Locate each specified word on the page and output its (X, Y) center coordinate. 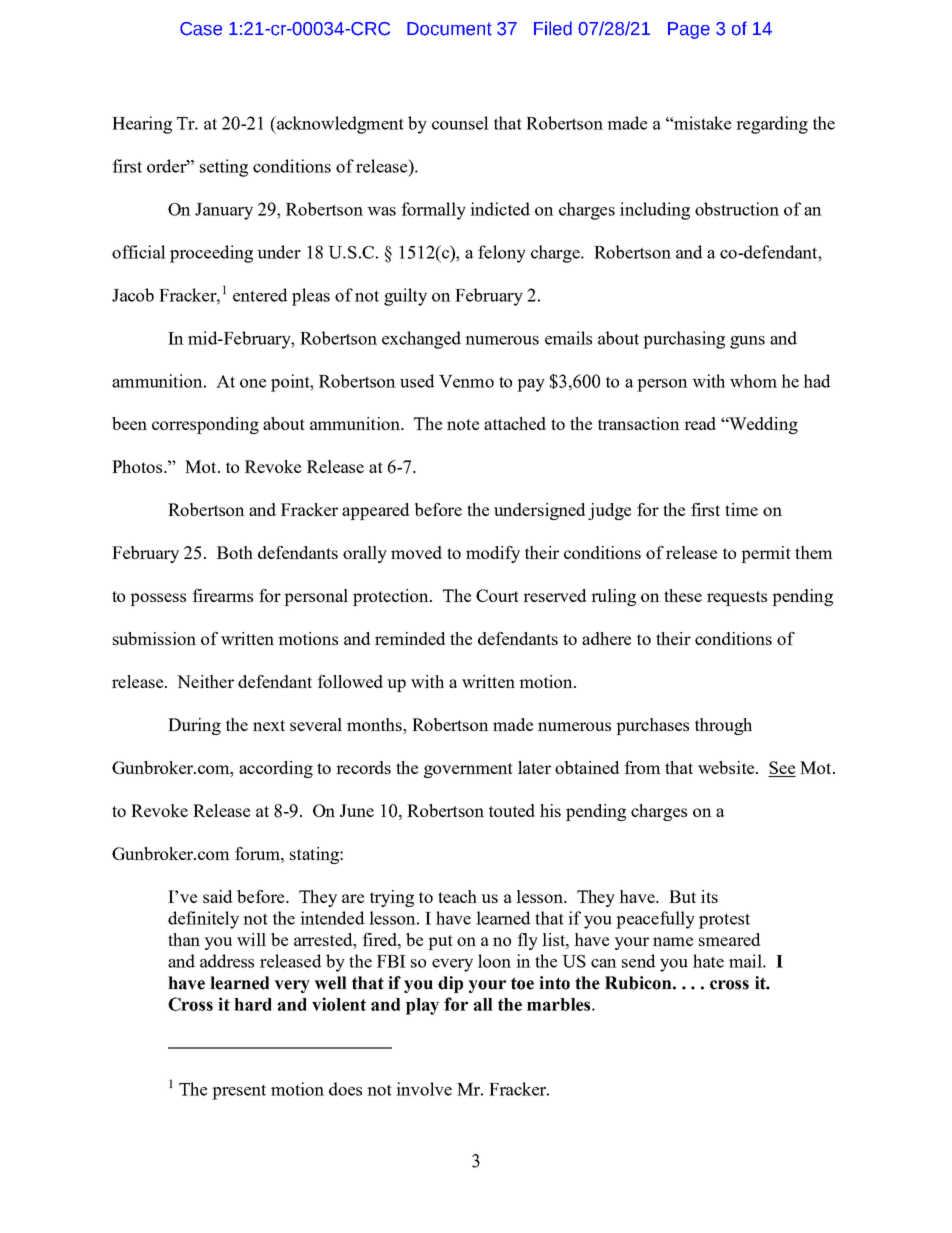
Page (689, 30)
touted (512, 810)
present (239, 1092)
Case (201, 29)
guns (747, 342)
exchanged (421, 340)
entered (260, 295)
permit (766, 554)
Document (449, 29)
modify (493, 554)
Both (235, 552)
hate (708, 961)
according (276, 769)
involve (424, 1089)
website (727, 767)
